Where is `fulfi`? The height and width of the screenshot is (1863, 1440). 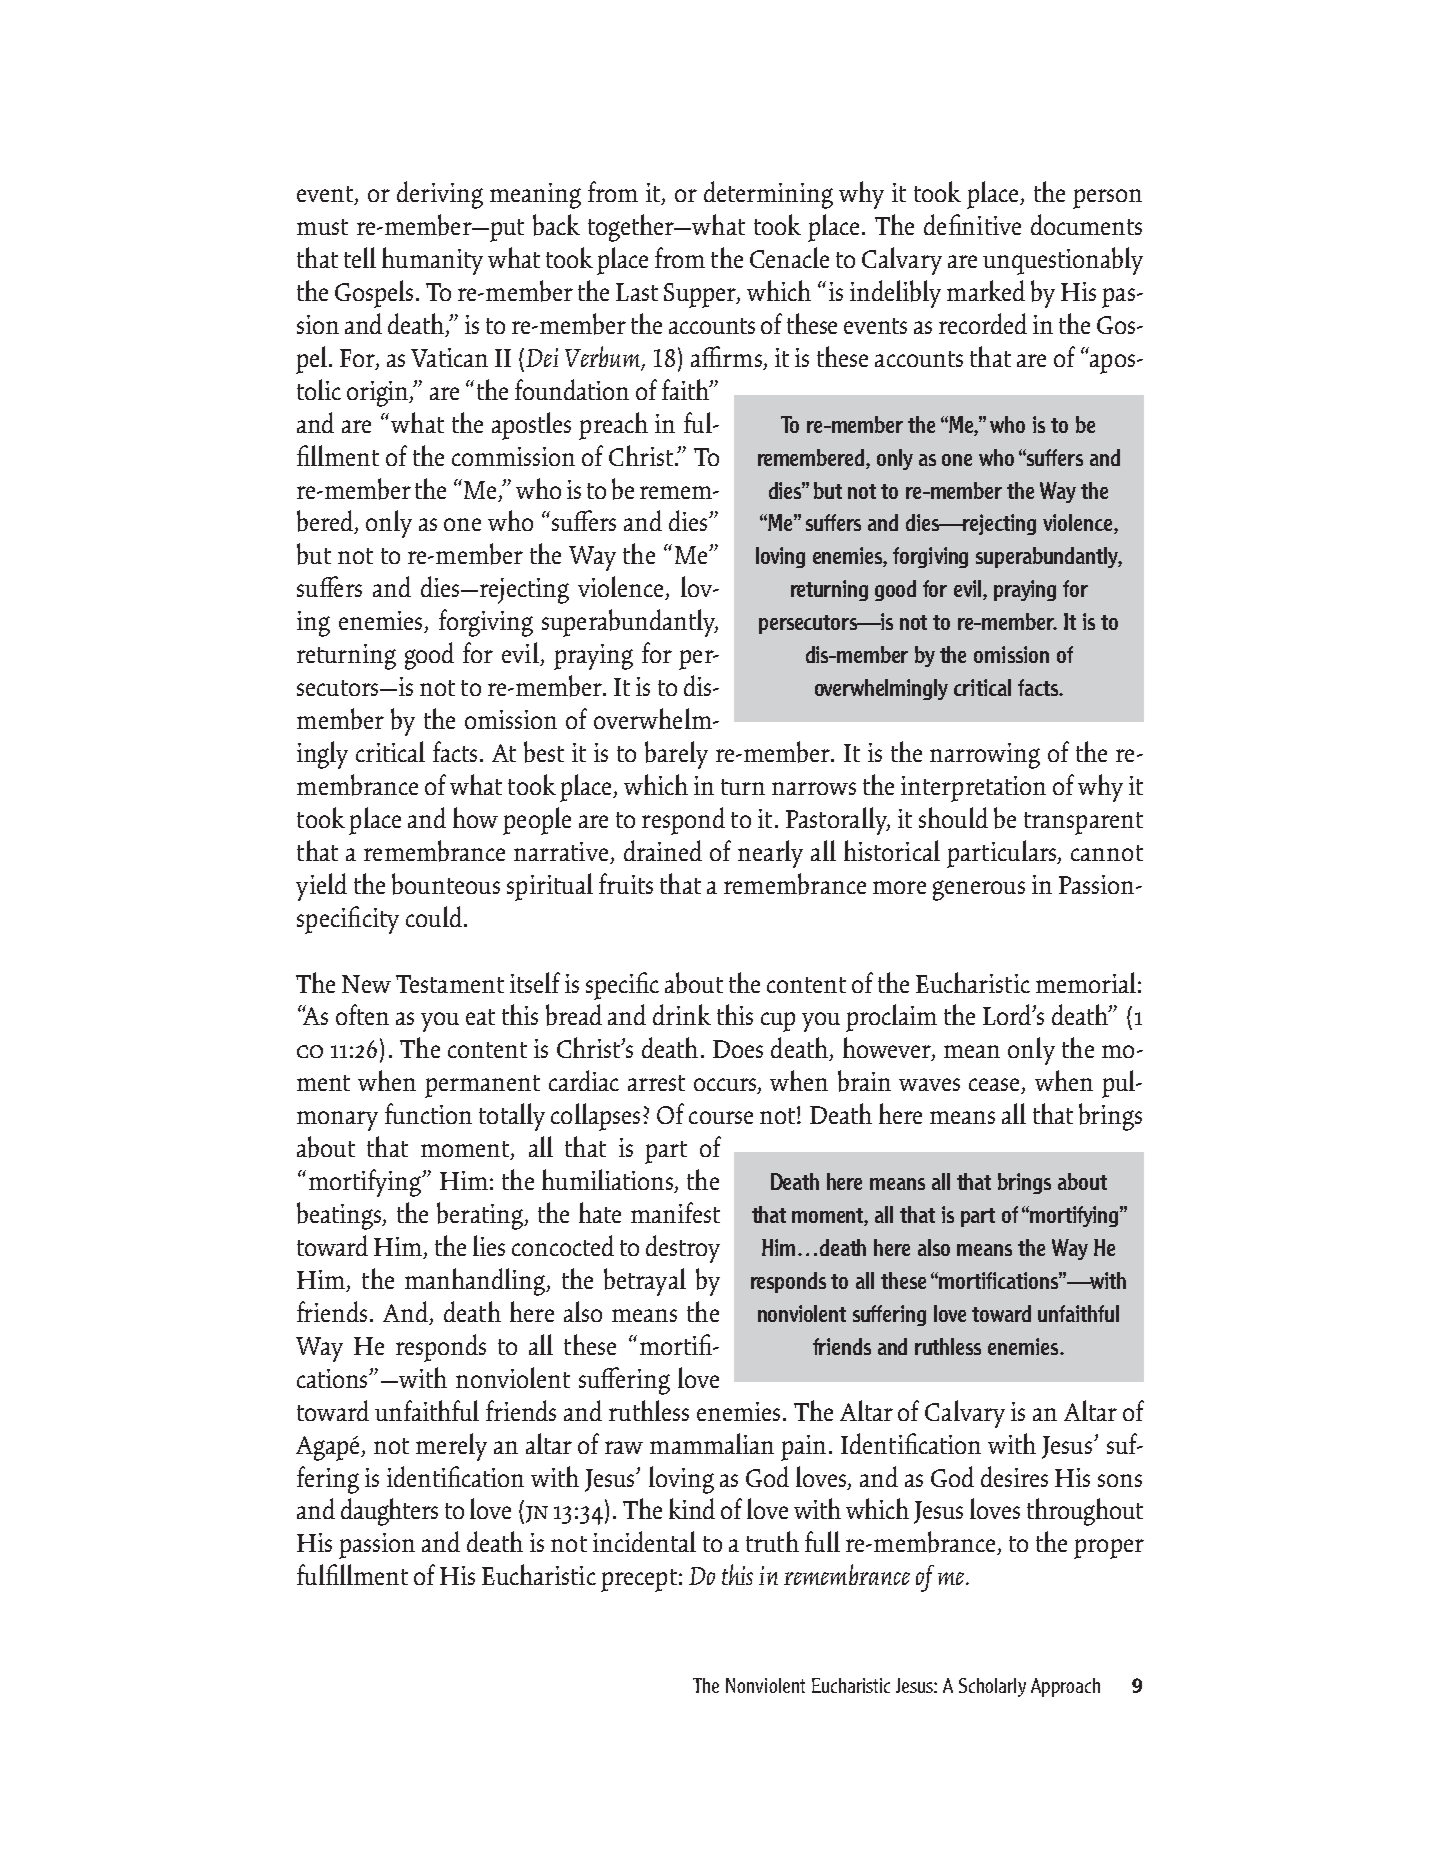 fulfi is located at coordinates (318, 1574).
